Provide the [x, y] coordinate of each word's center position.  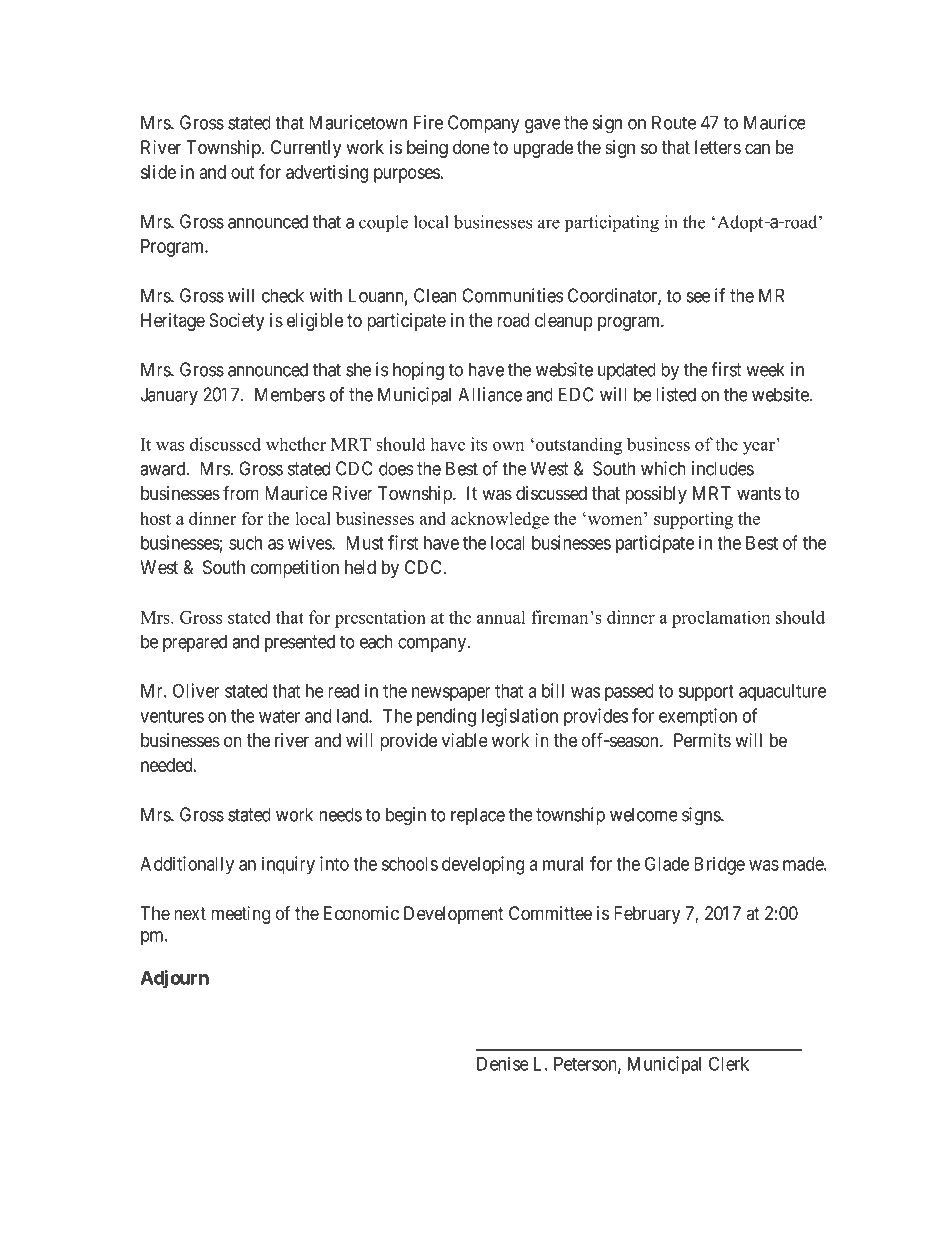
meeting [240, 915]
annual [501, 617]
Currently [306, 149]
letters [718, 147]
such [245, 543]
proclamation [721, 619]
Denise [503, 1063]
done [471, 147]
